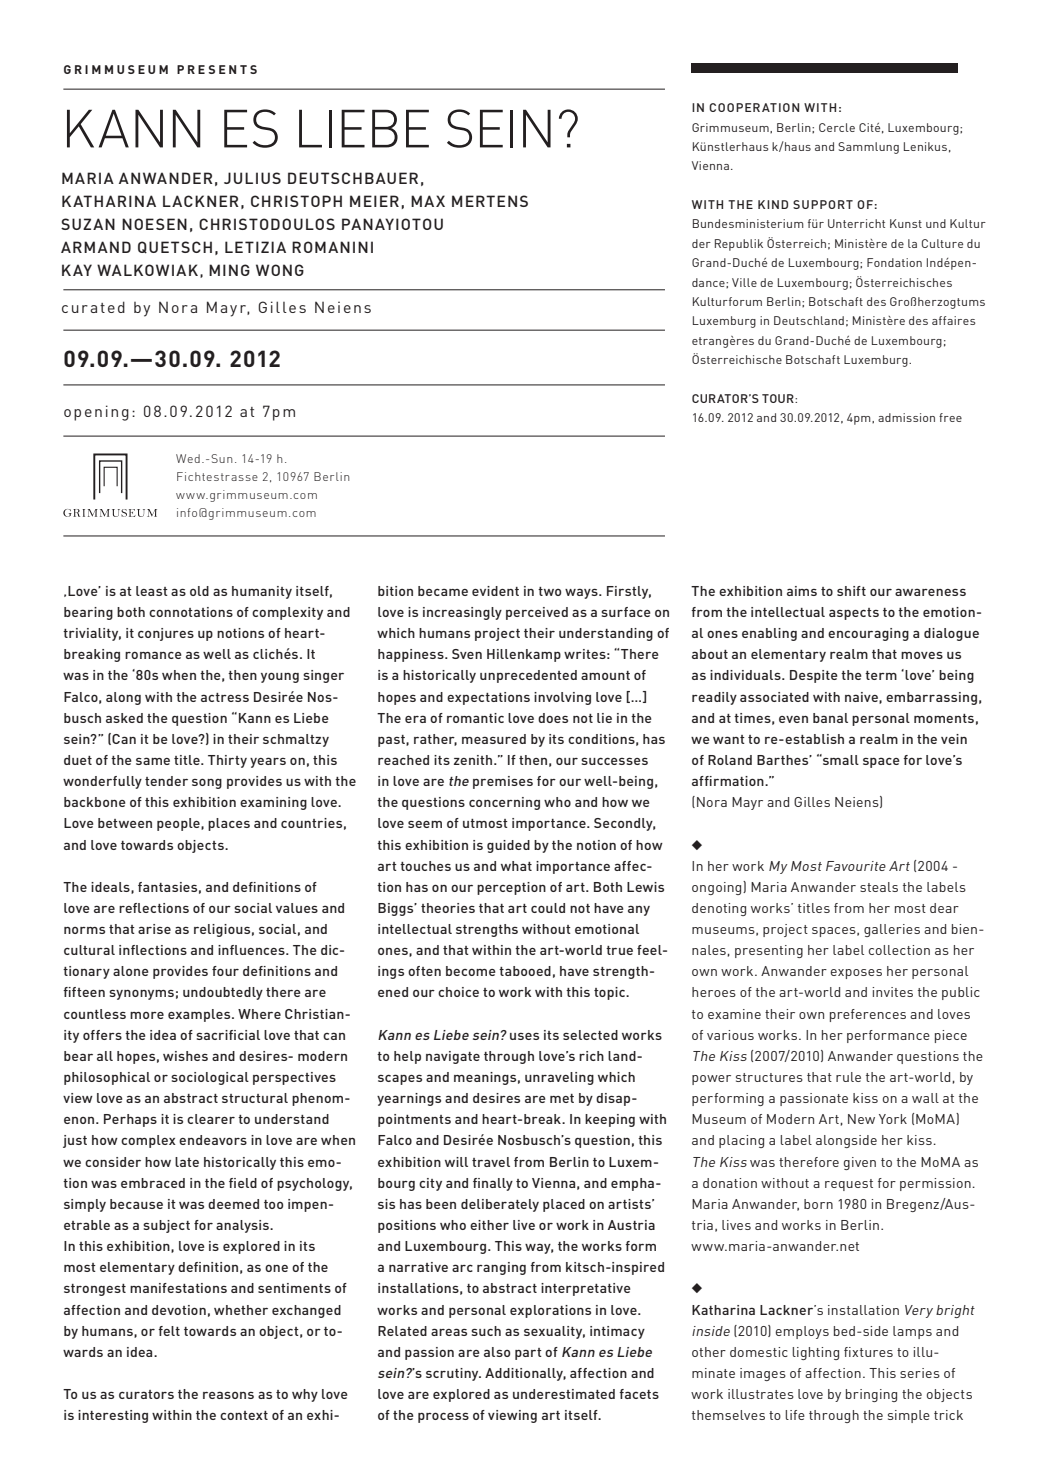 This screenshot has width=1048, height=1483. I want to click on Sammlung, so click(868, 148).
